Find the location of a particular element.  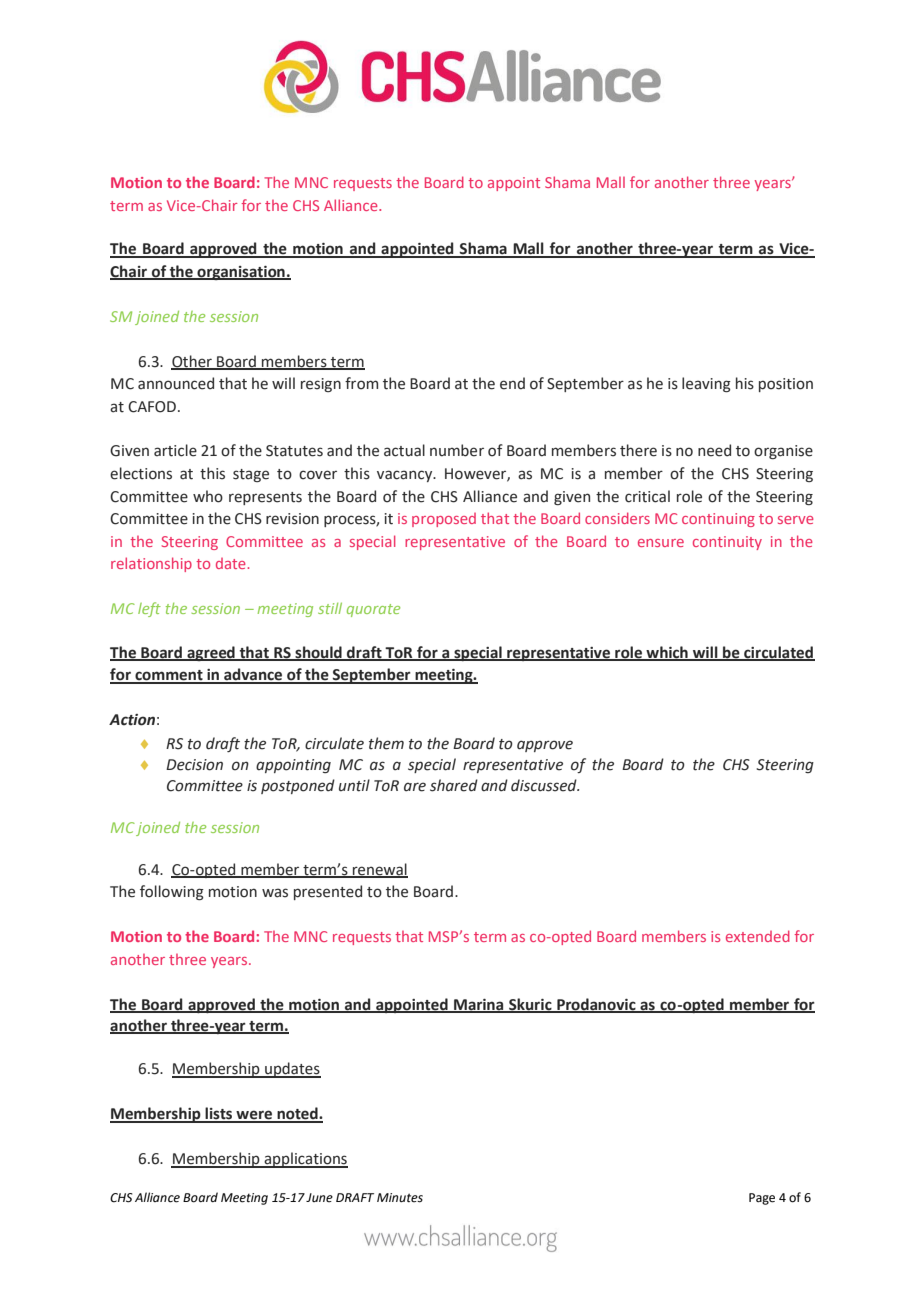

Decision is located at coordinates (194, 765).
